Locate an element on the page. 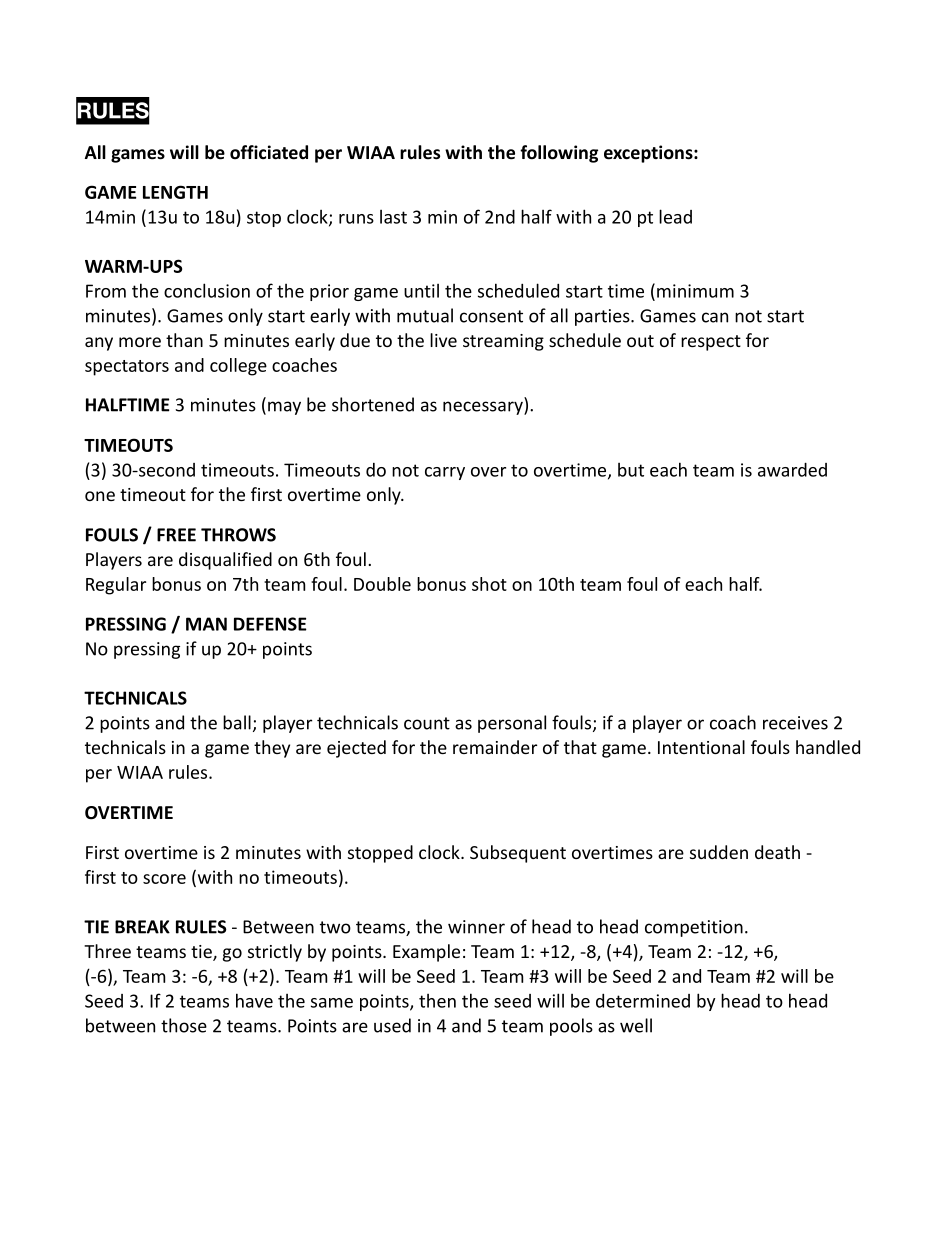 This page has height=1233, width=952. those is located at coordinates (184, 1025).
